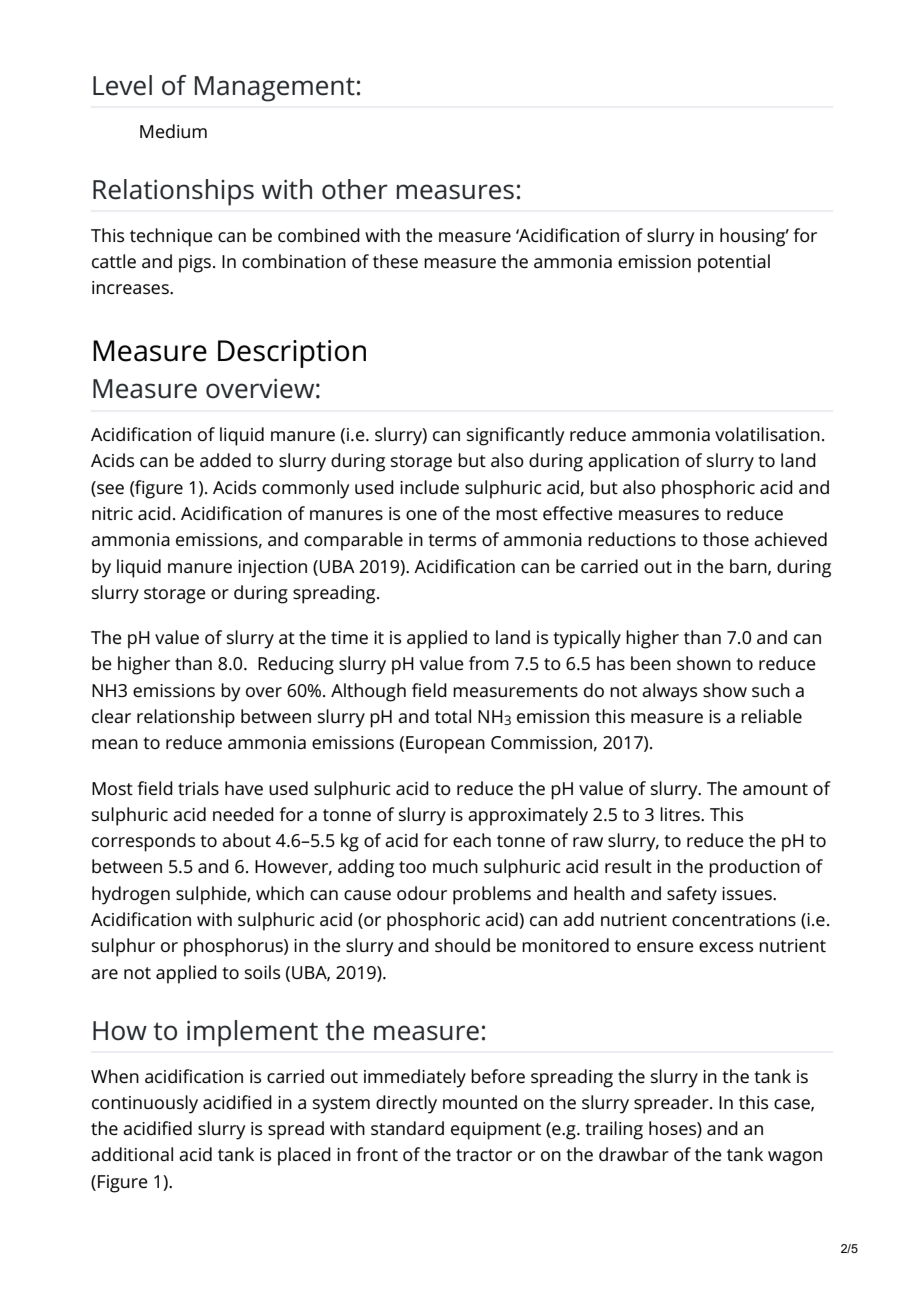  I want to click on Medium, so click(173, 131).
